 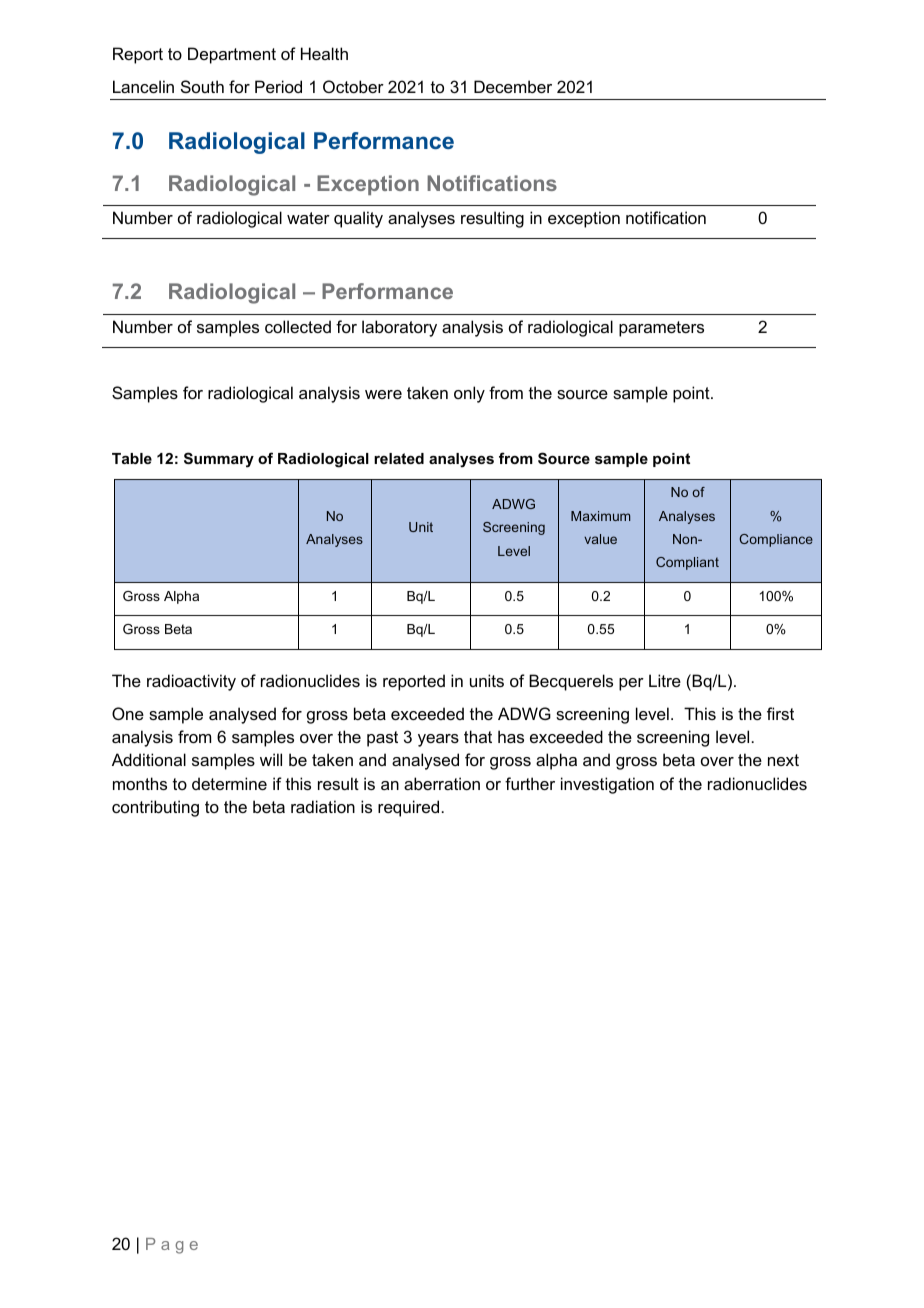 What do you see at coordinates (513, 86) in the page?
I see `December` at bounding box center [513, 86].
